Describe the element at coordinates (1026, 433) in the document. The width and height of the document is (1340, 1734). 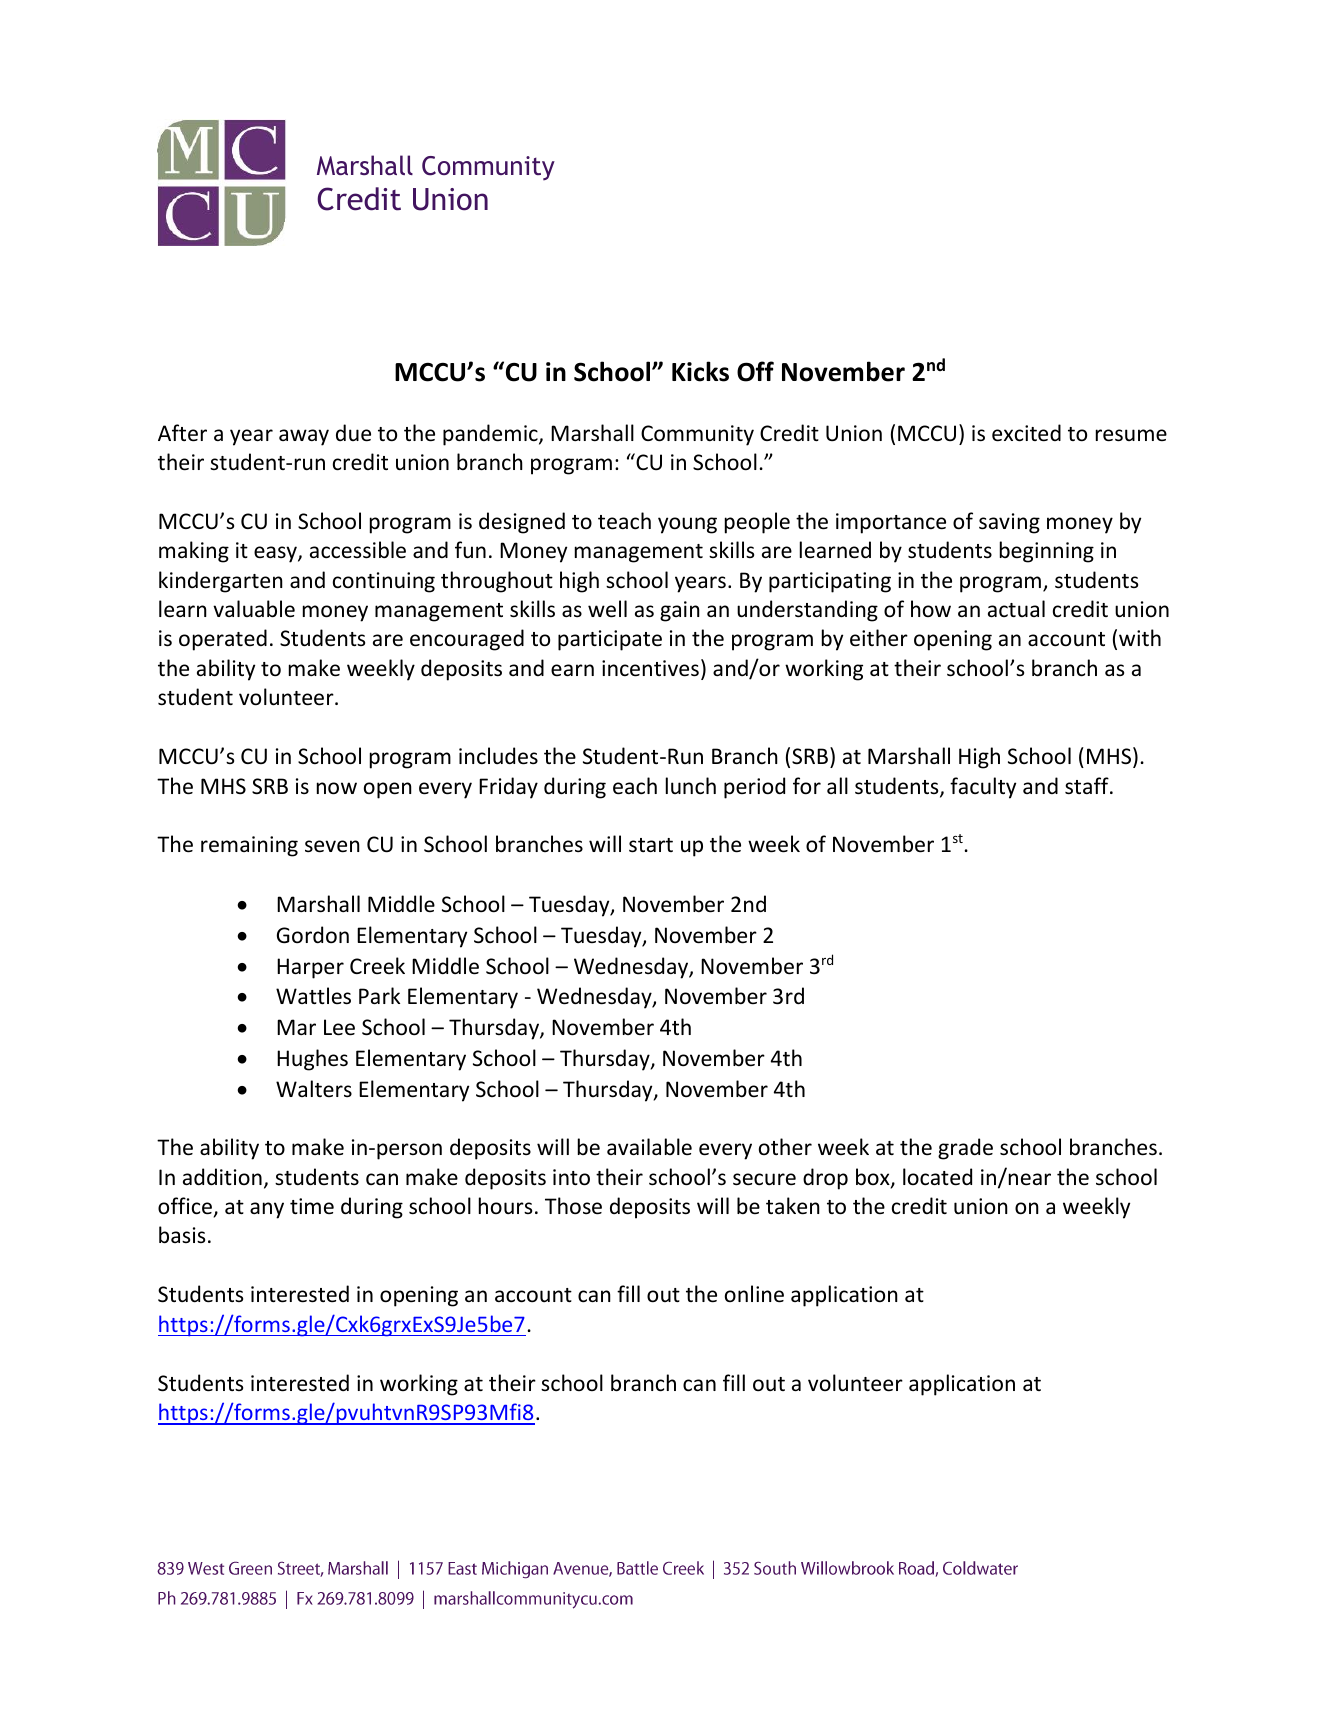
I see `excited` at that location.
